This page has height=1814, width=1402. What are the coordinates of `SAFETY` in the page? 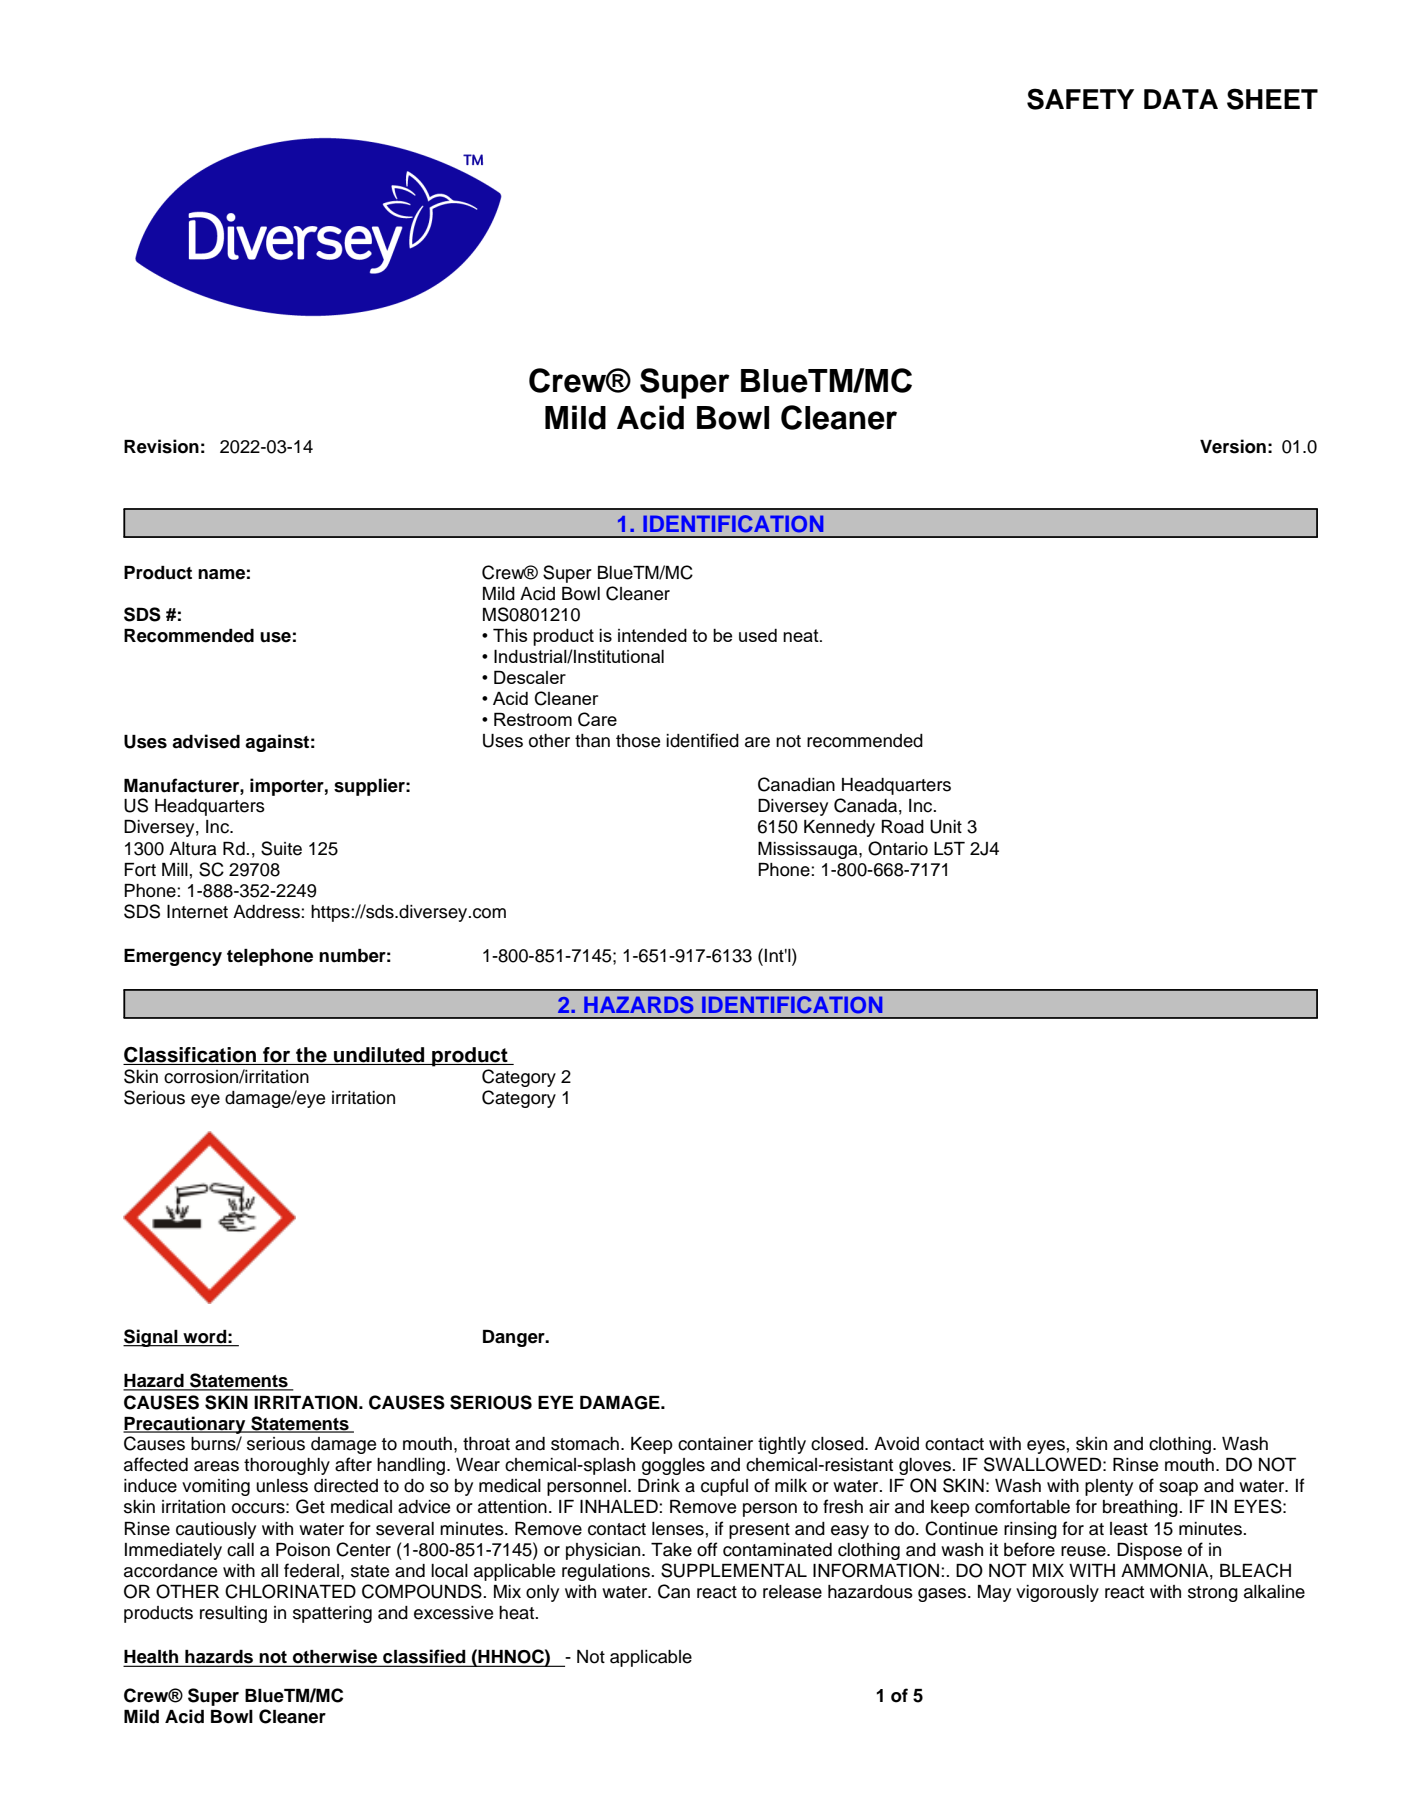 It's located at (1080, 99).
